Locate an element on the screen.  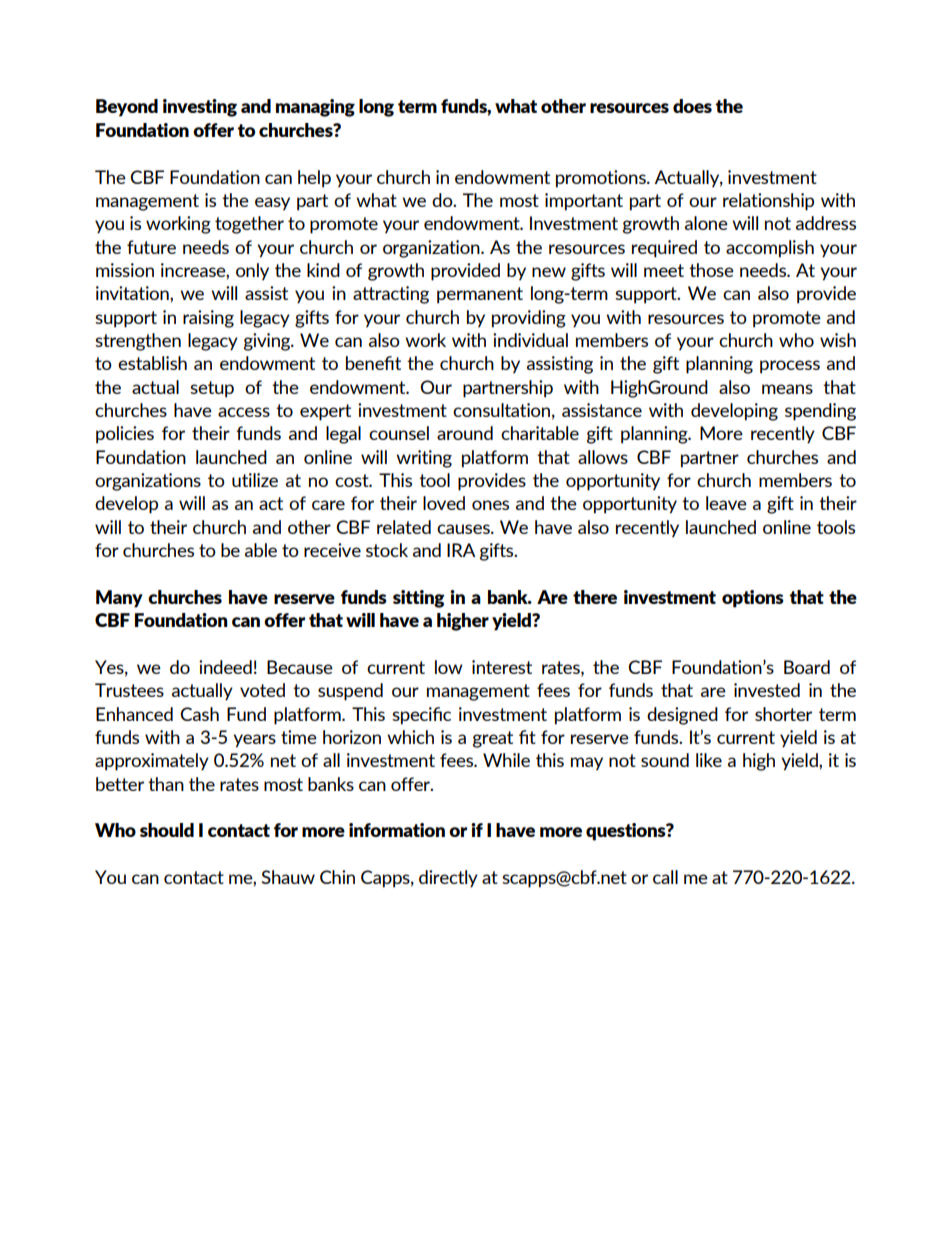
leave is located at coordinates (726, 503).
